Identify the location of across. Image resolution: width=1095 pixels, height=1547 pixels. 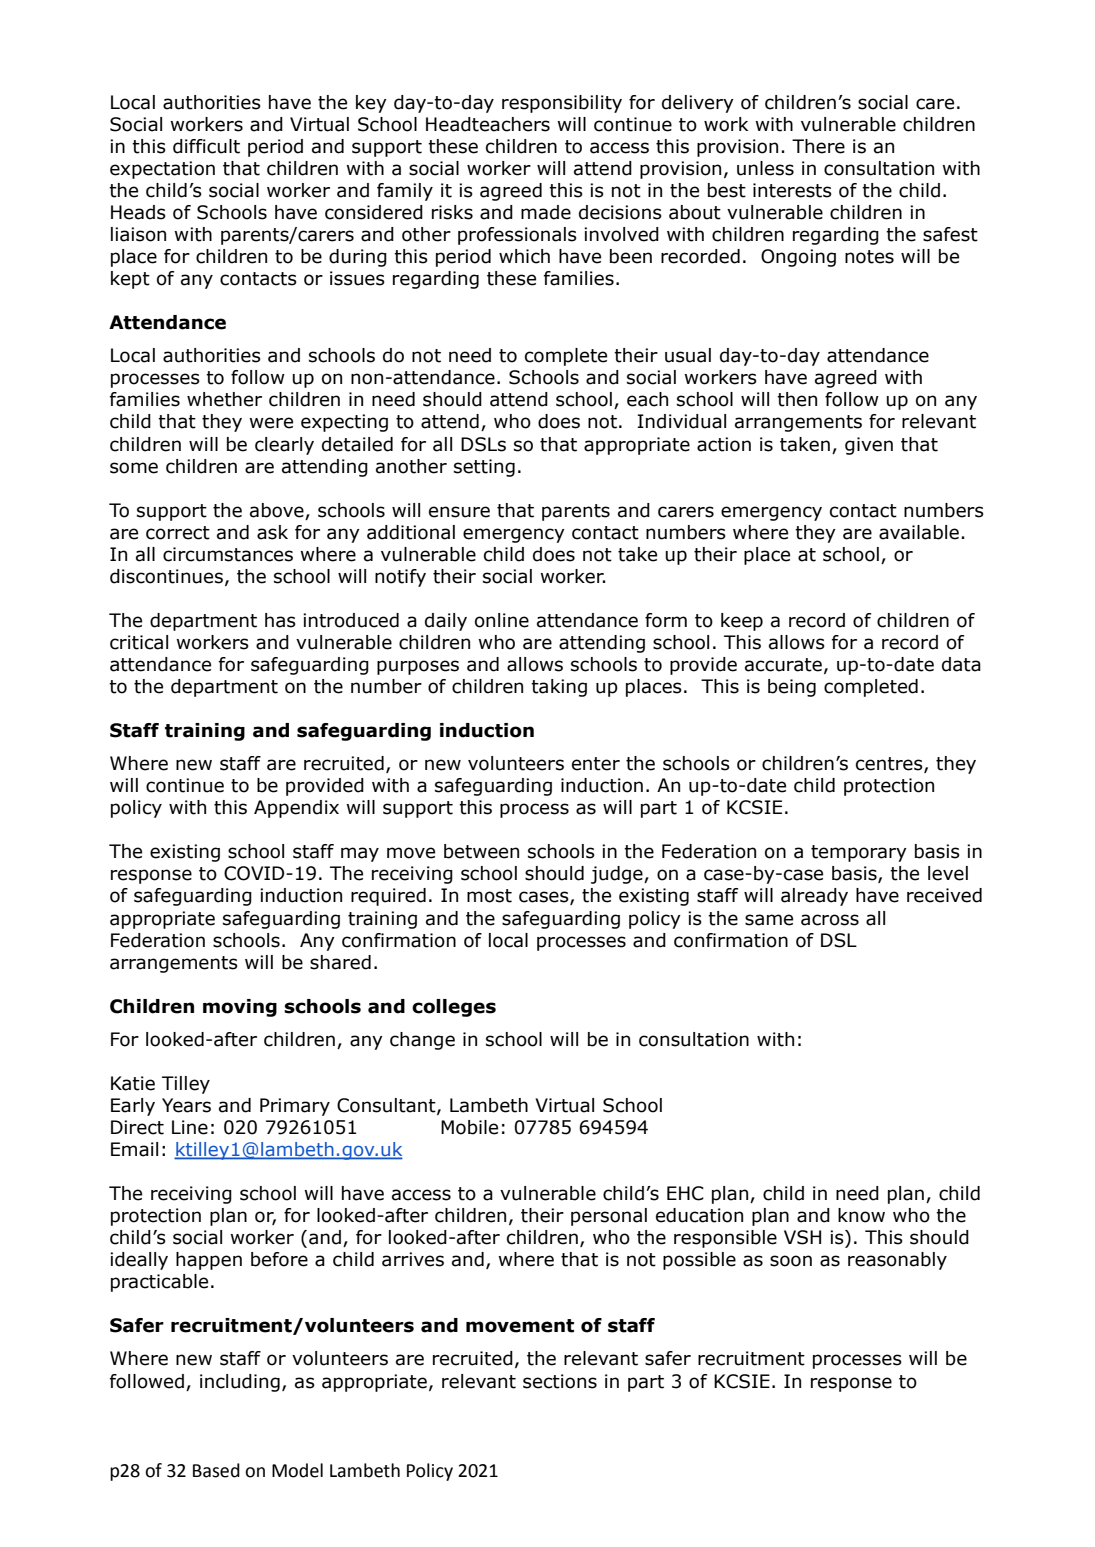
(830, 920).
